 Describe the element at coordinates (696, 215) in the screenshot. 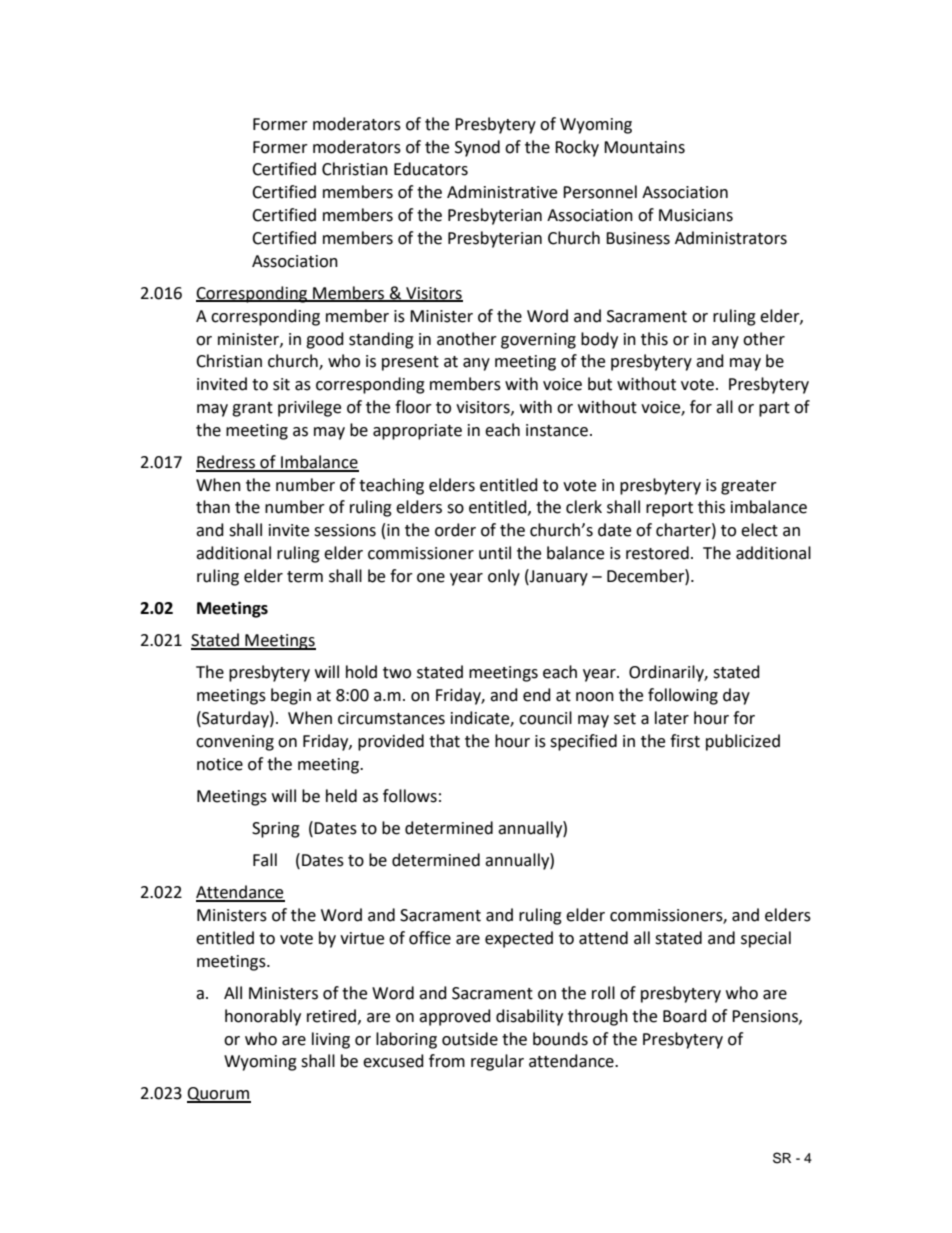

I see `Musicians` at that location.
